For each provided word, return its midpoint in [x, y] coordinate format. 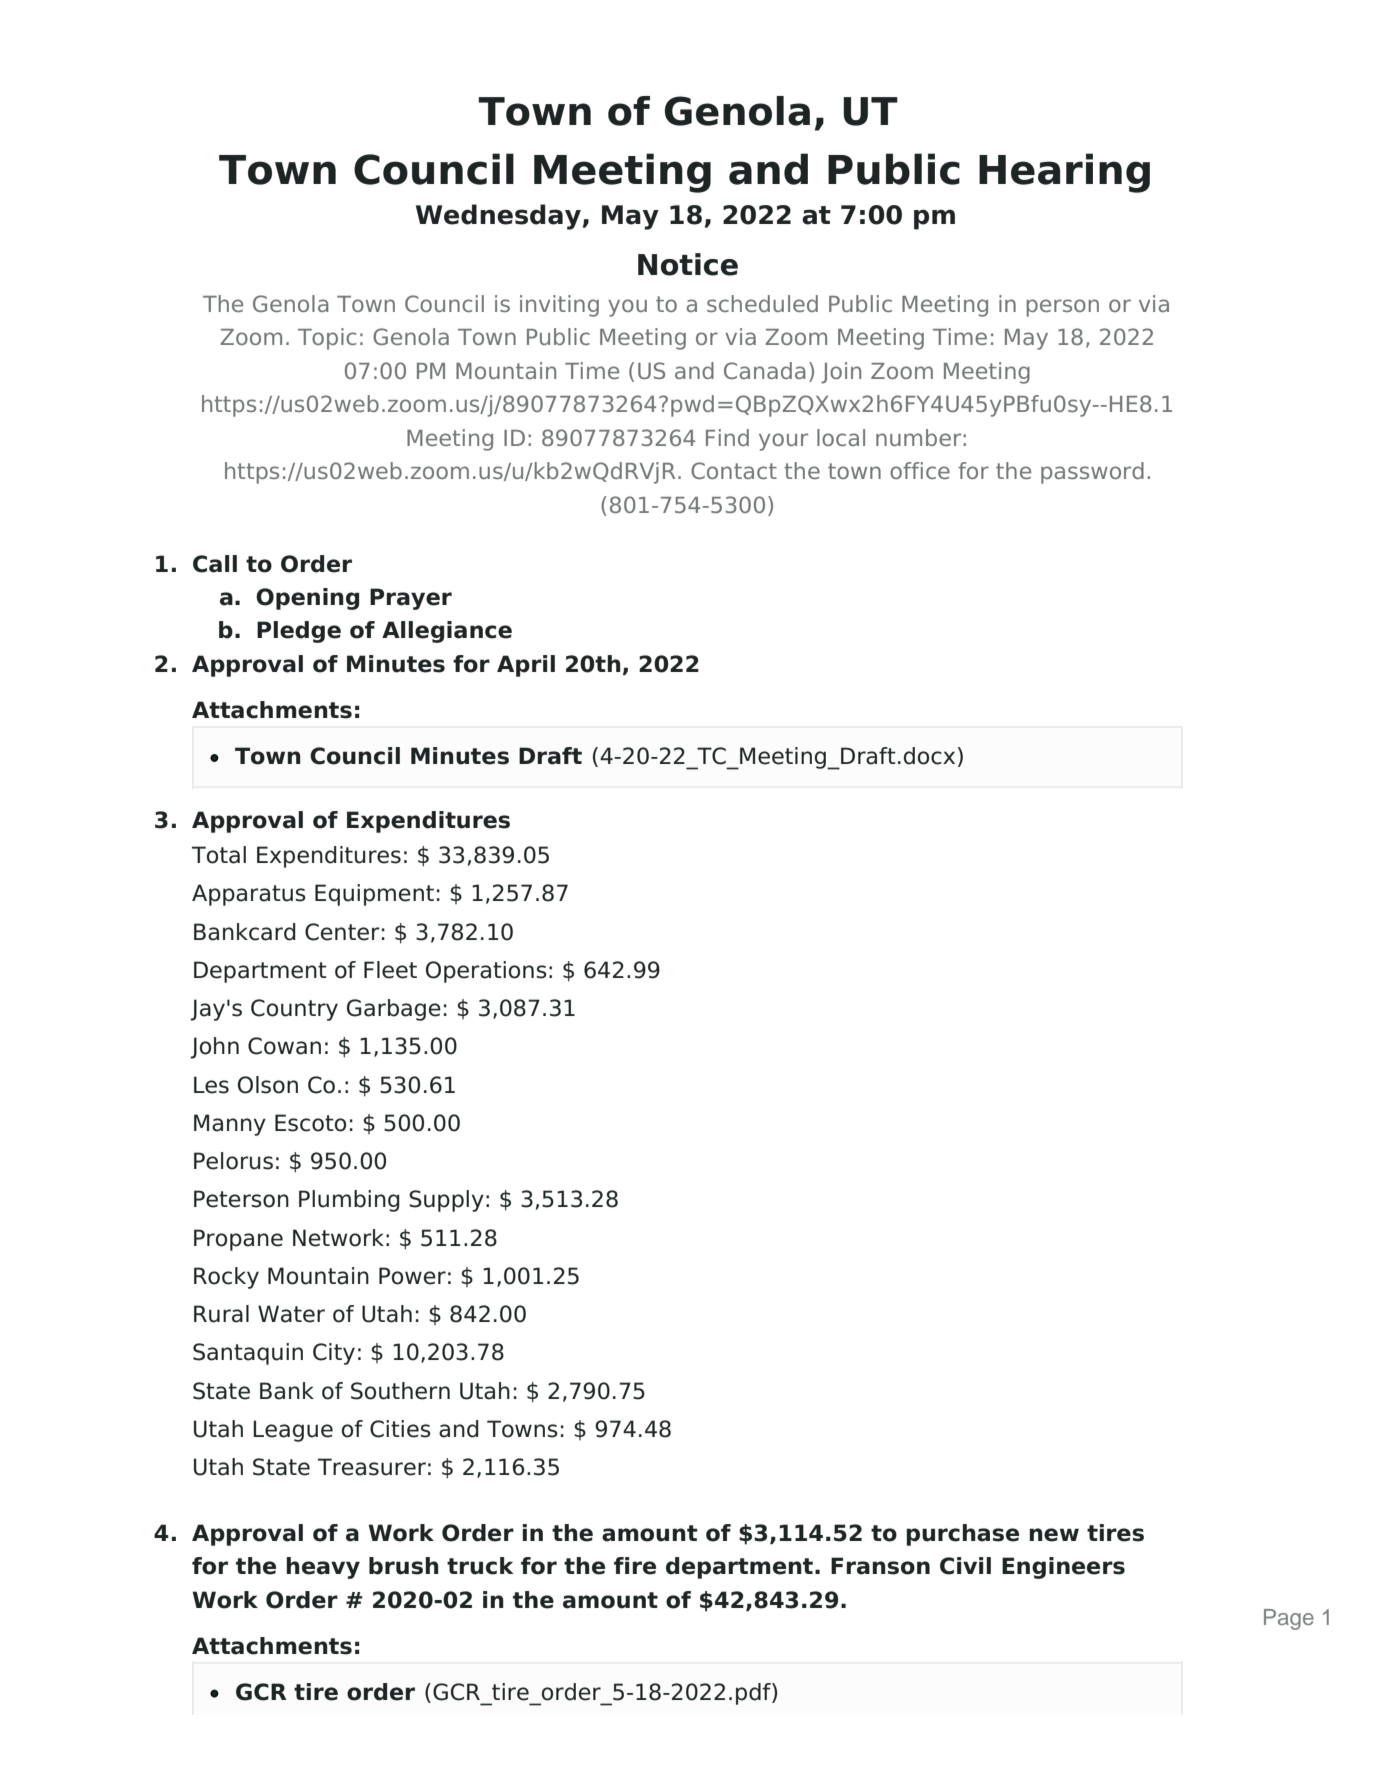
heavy [323, 1568]
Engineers [1063, 1568]
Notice [688, 264]
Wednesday [498, 217]
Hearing [1064, 173]
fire [635, 1566]
